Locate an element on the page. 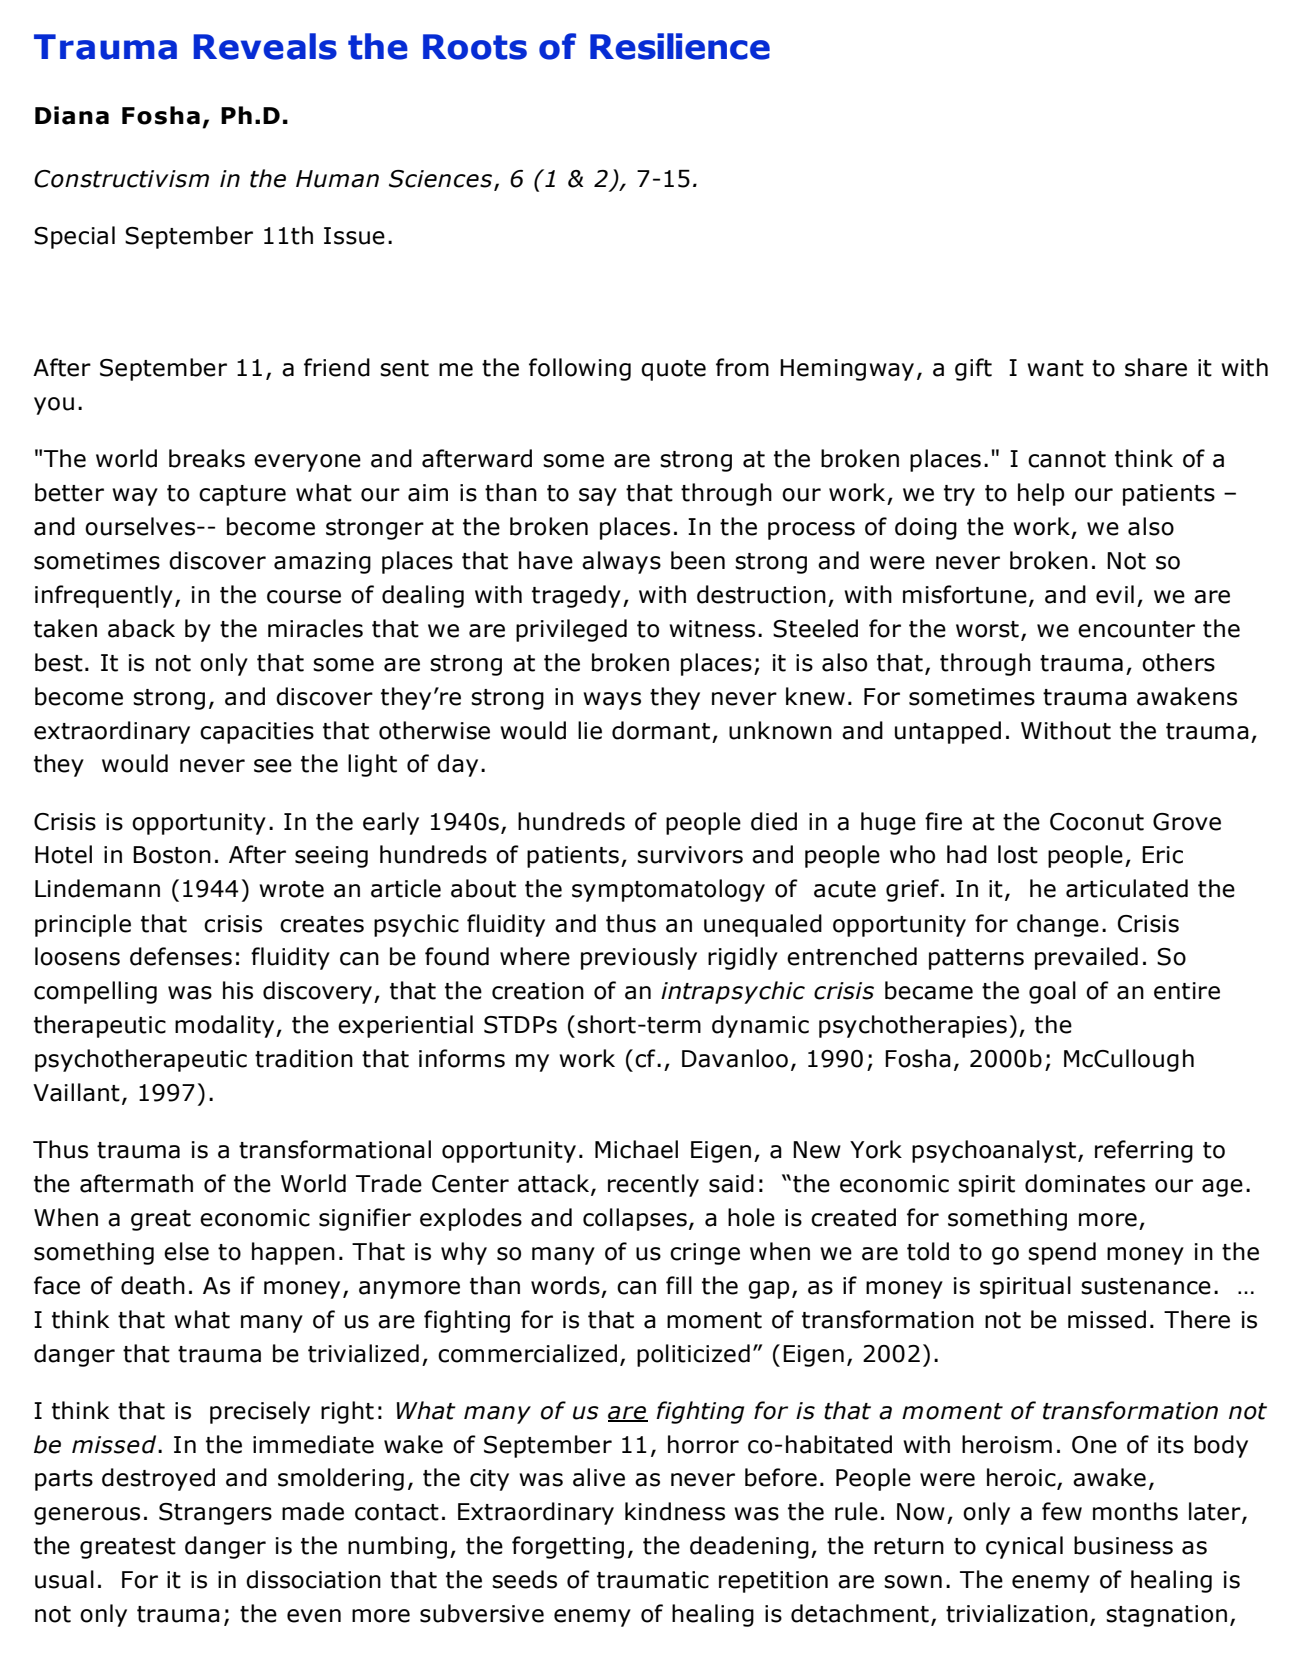  Strangers is located at coordinates (215, 1514).
